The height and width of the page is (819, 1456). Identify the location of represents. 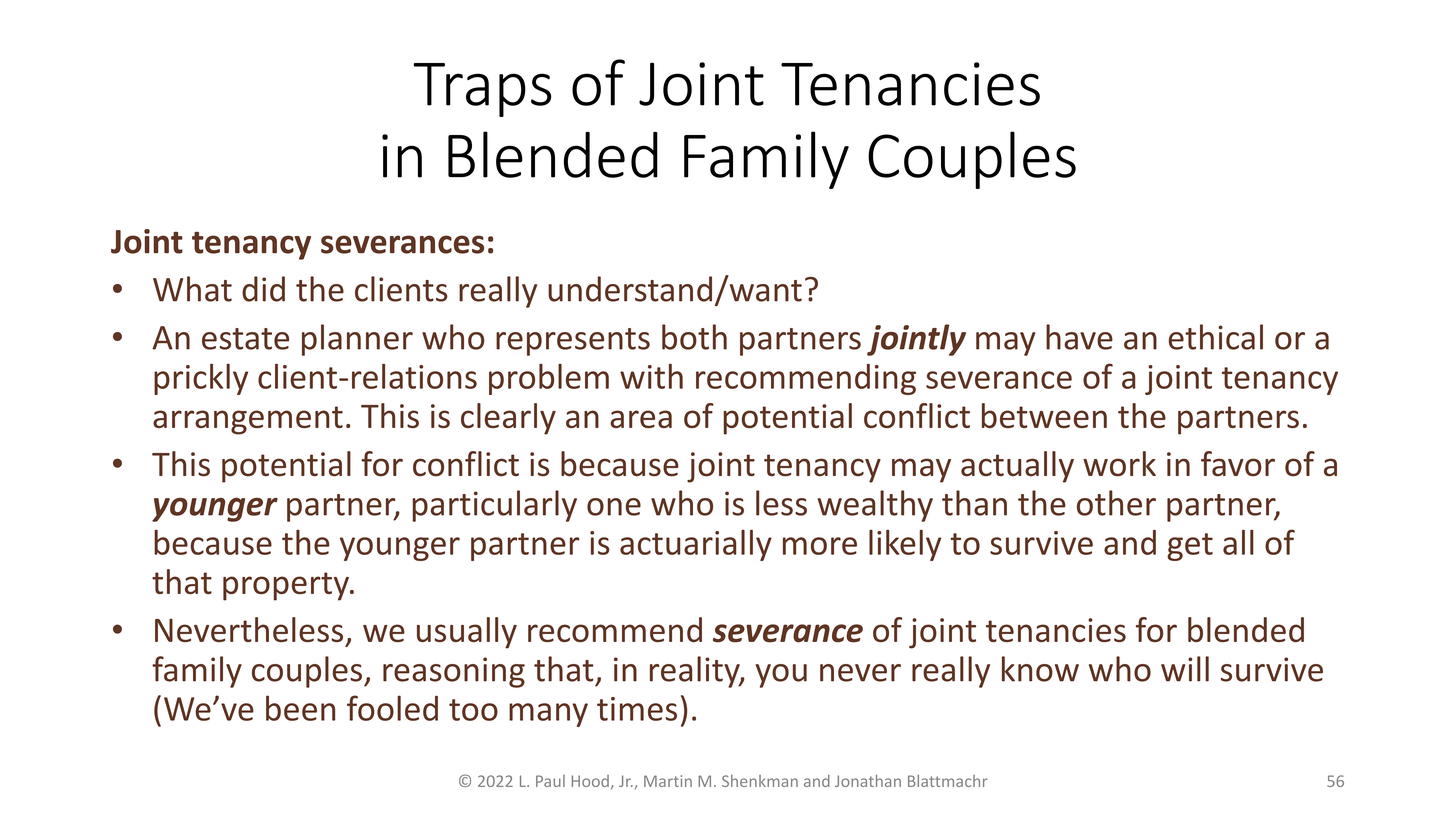
(573, 342).
